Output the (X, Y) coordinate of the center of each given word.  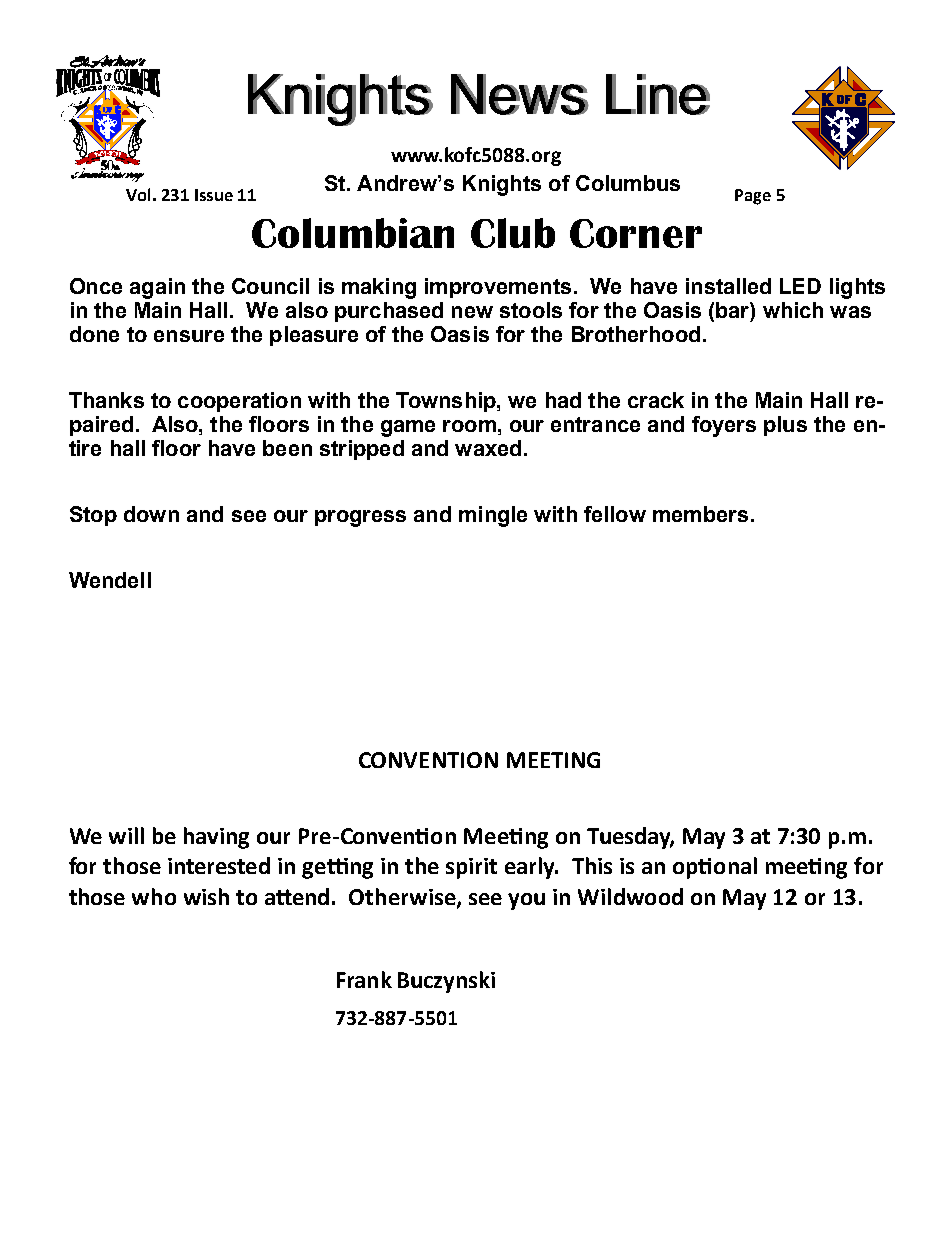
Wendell (110, 580)
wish (206, 896)
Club (513, 233)
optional (715, 868)
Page (753, 197)
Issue (214, 195)
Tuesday (630, 838)
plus (785, 426)
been (287, 448)
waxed (488, 448)
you (526, 901)
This (592, 865)
